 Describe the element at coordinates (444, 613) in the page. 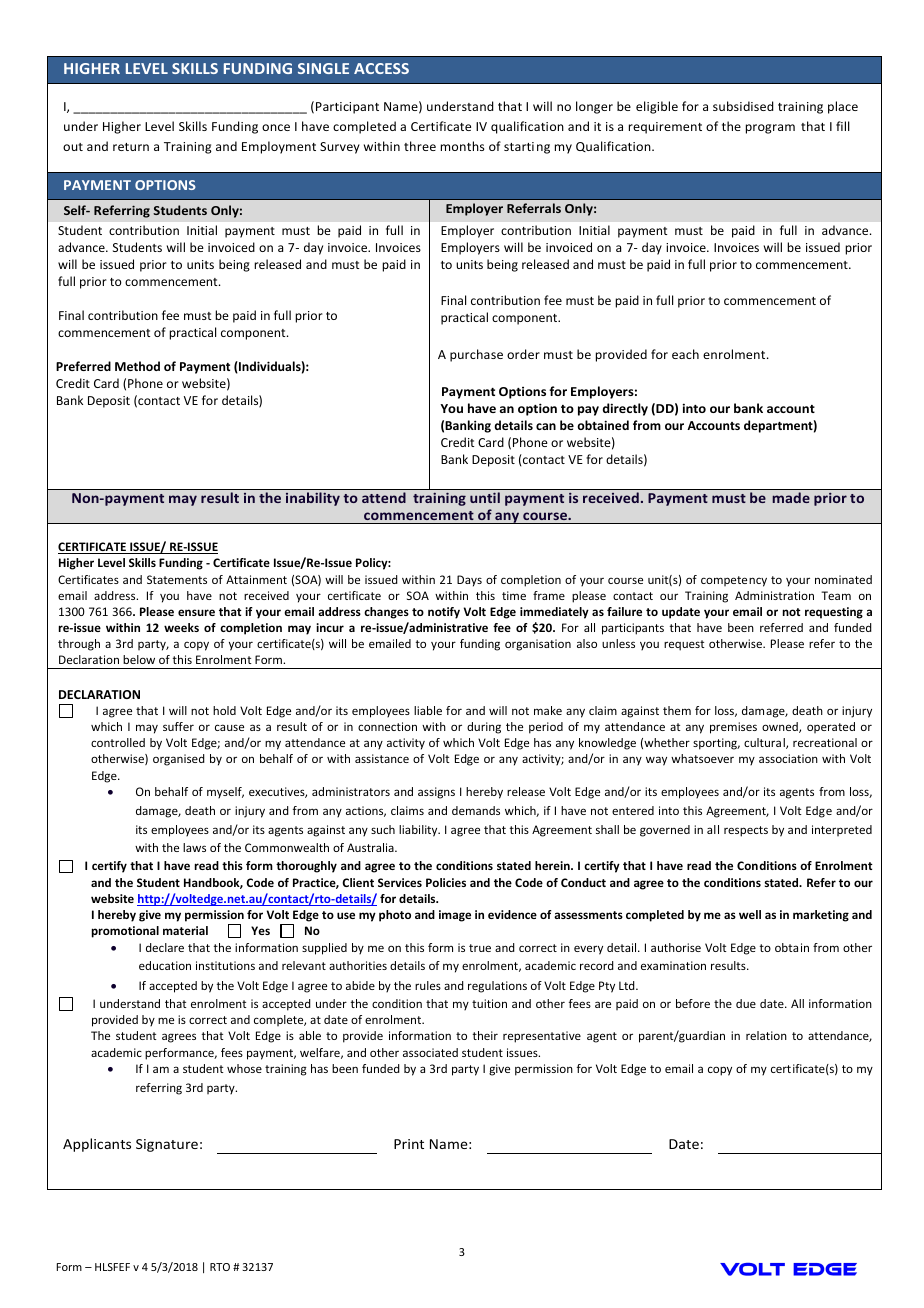

I see `notify` at that location.
